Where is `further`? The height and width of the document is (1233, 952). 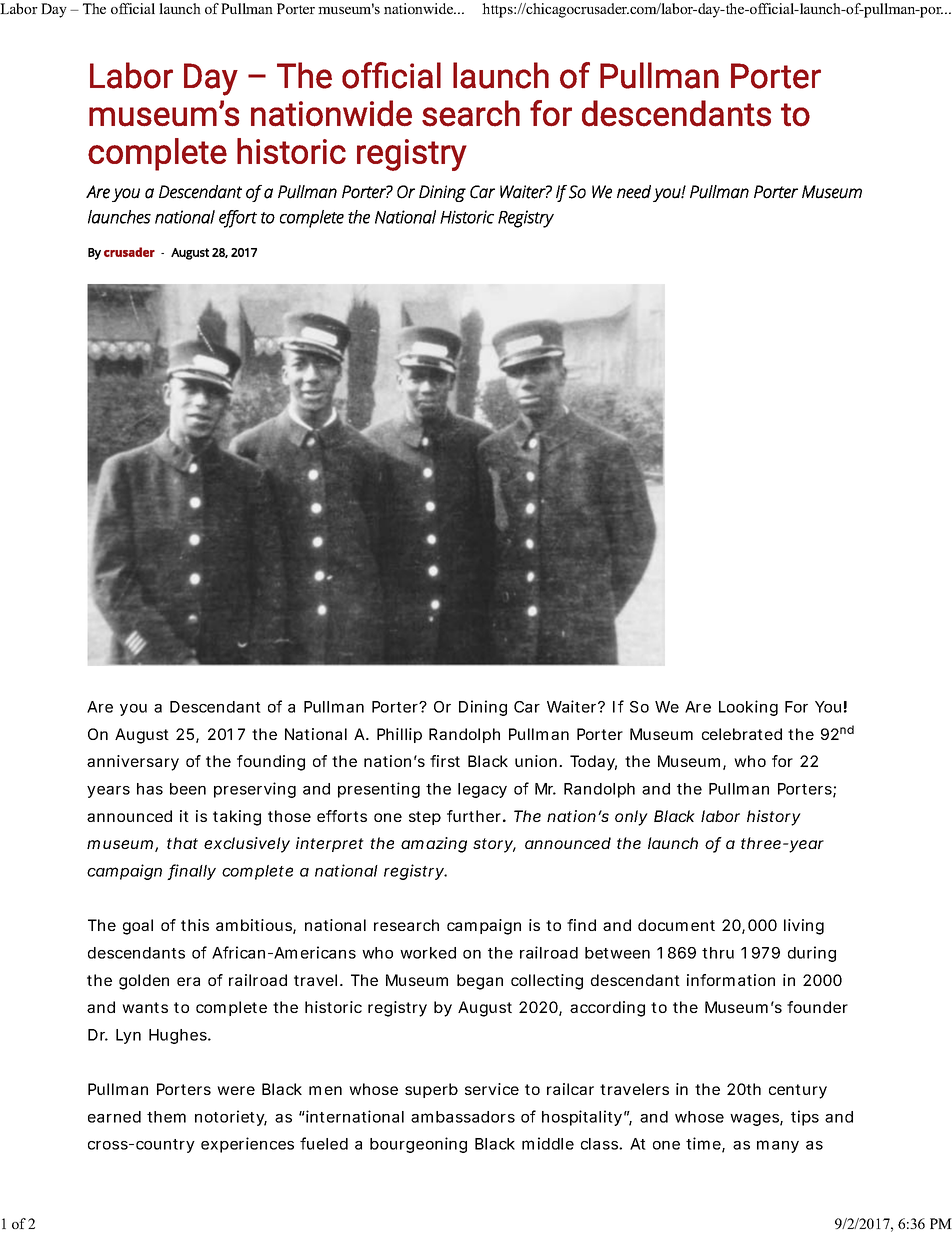 further is located at coordinates (474, 816).
